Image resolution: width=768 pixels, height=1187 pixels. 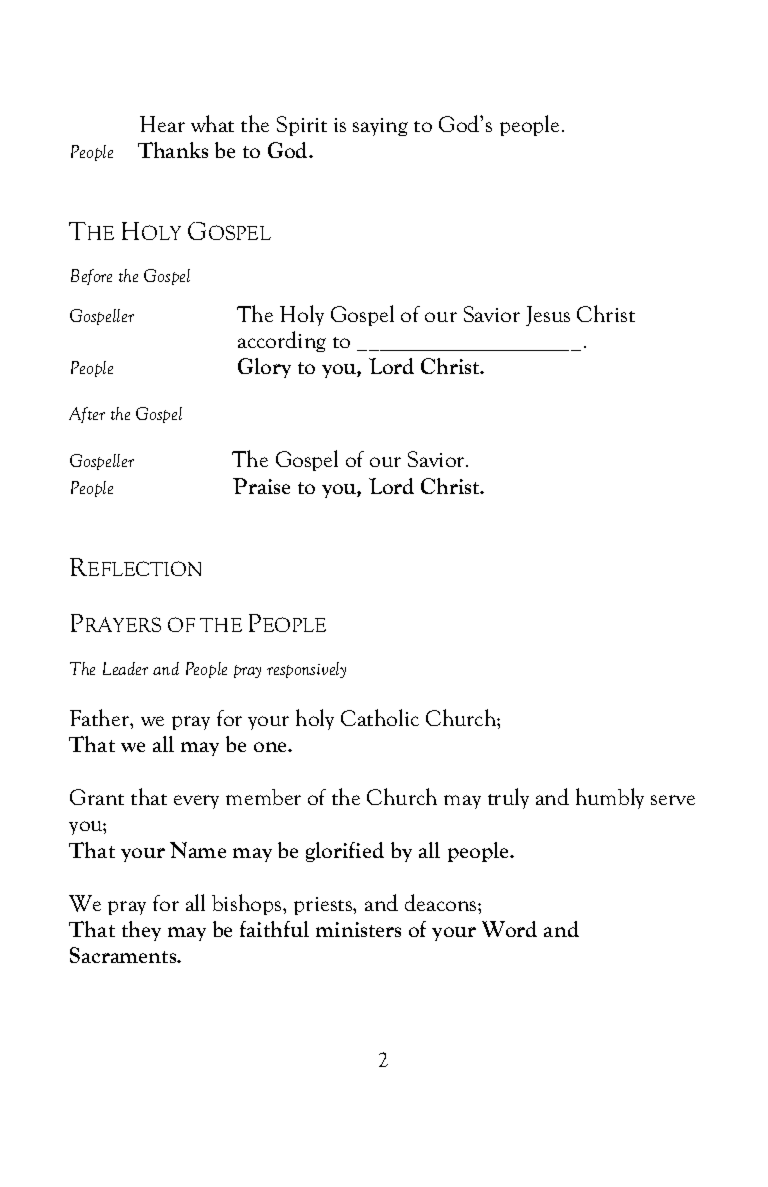 I want to click on according, so click(x=282, y=341).
